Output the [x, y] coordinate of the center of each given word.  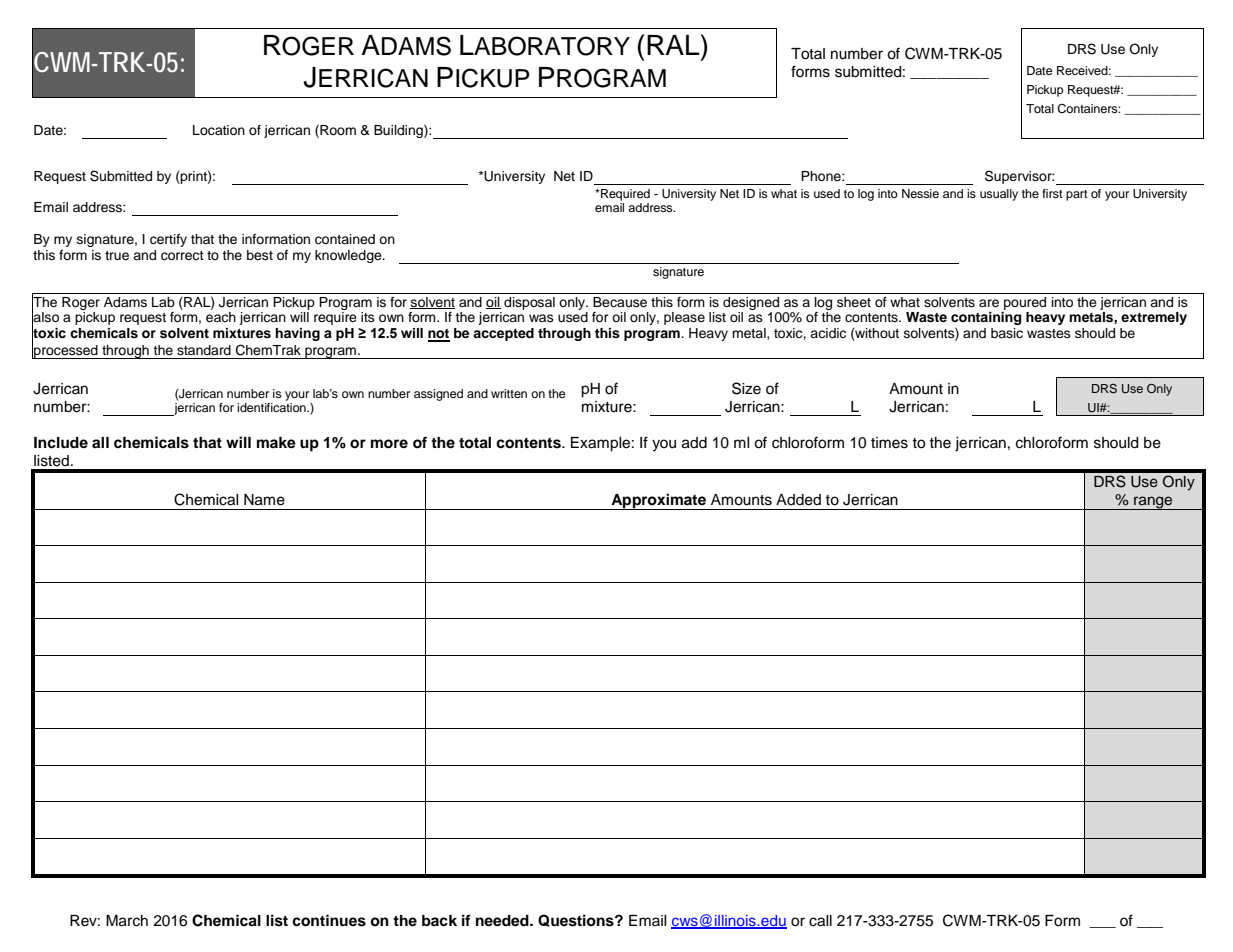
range [1153, 503]
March [127, 921]
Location [219, 130]
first [1052, 193]
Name [264, 500]
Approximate [658, 501]
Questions [577, 920]
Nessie [920, 193]
